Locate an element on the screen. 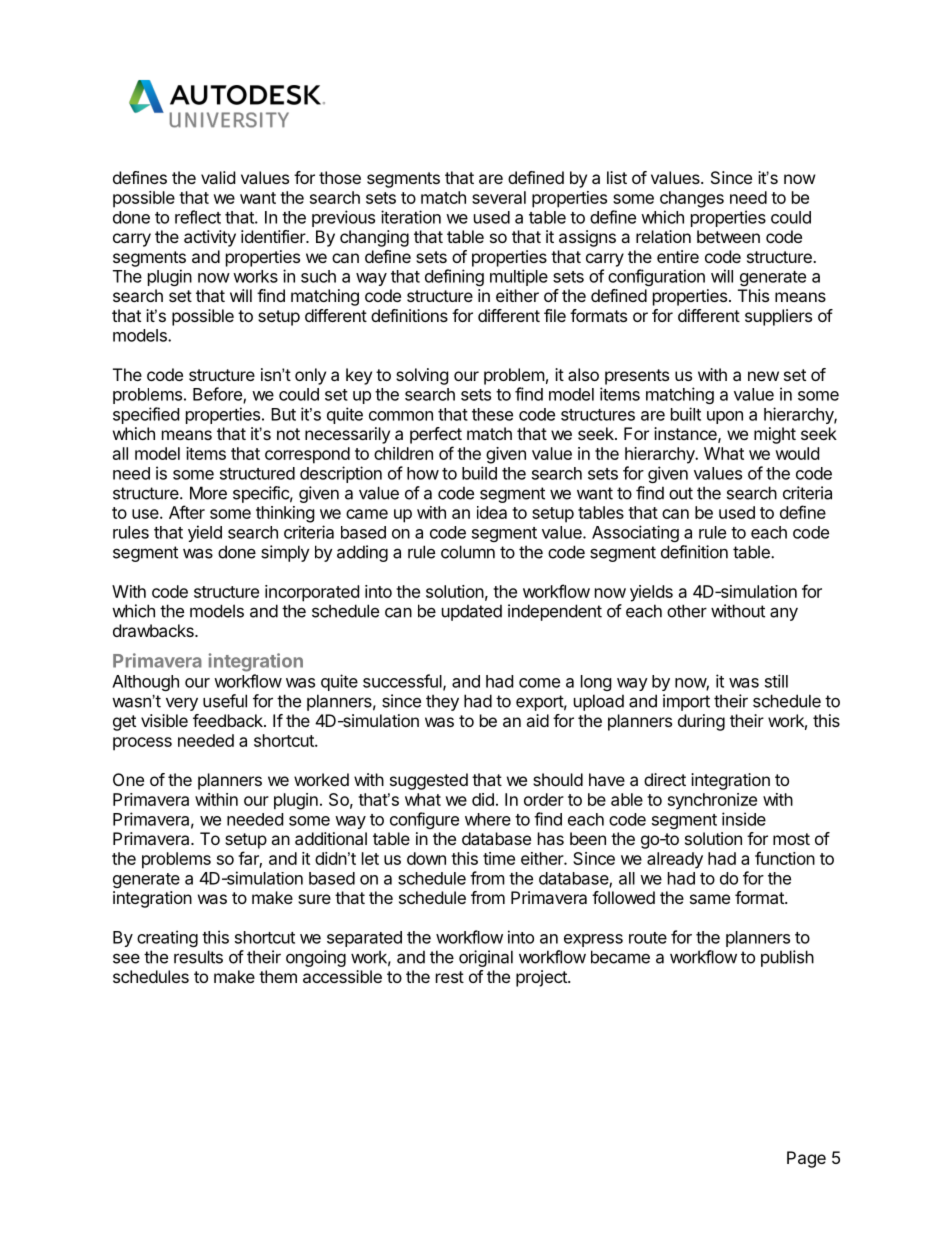 Image resolution: width=952 pixels, height=1233 pixels. changes is located at coordinates (692, 199).
